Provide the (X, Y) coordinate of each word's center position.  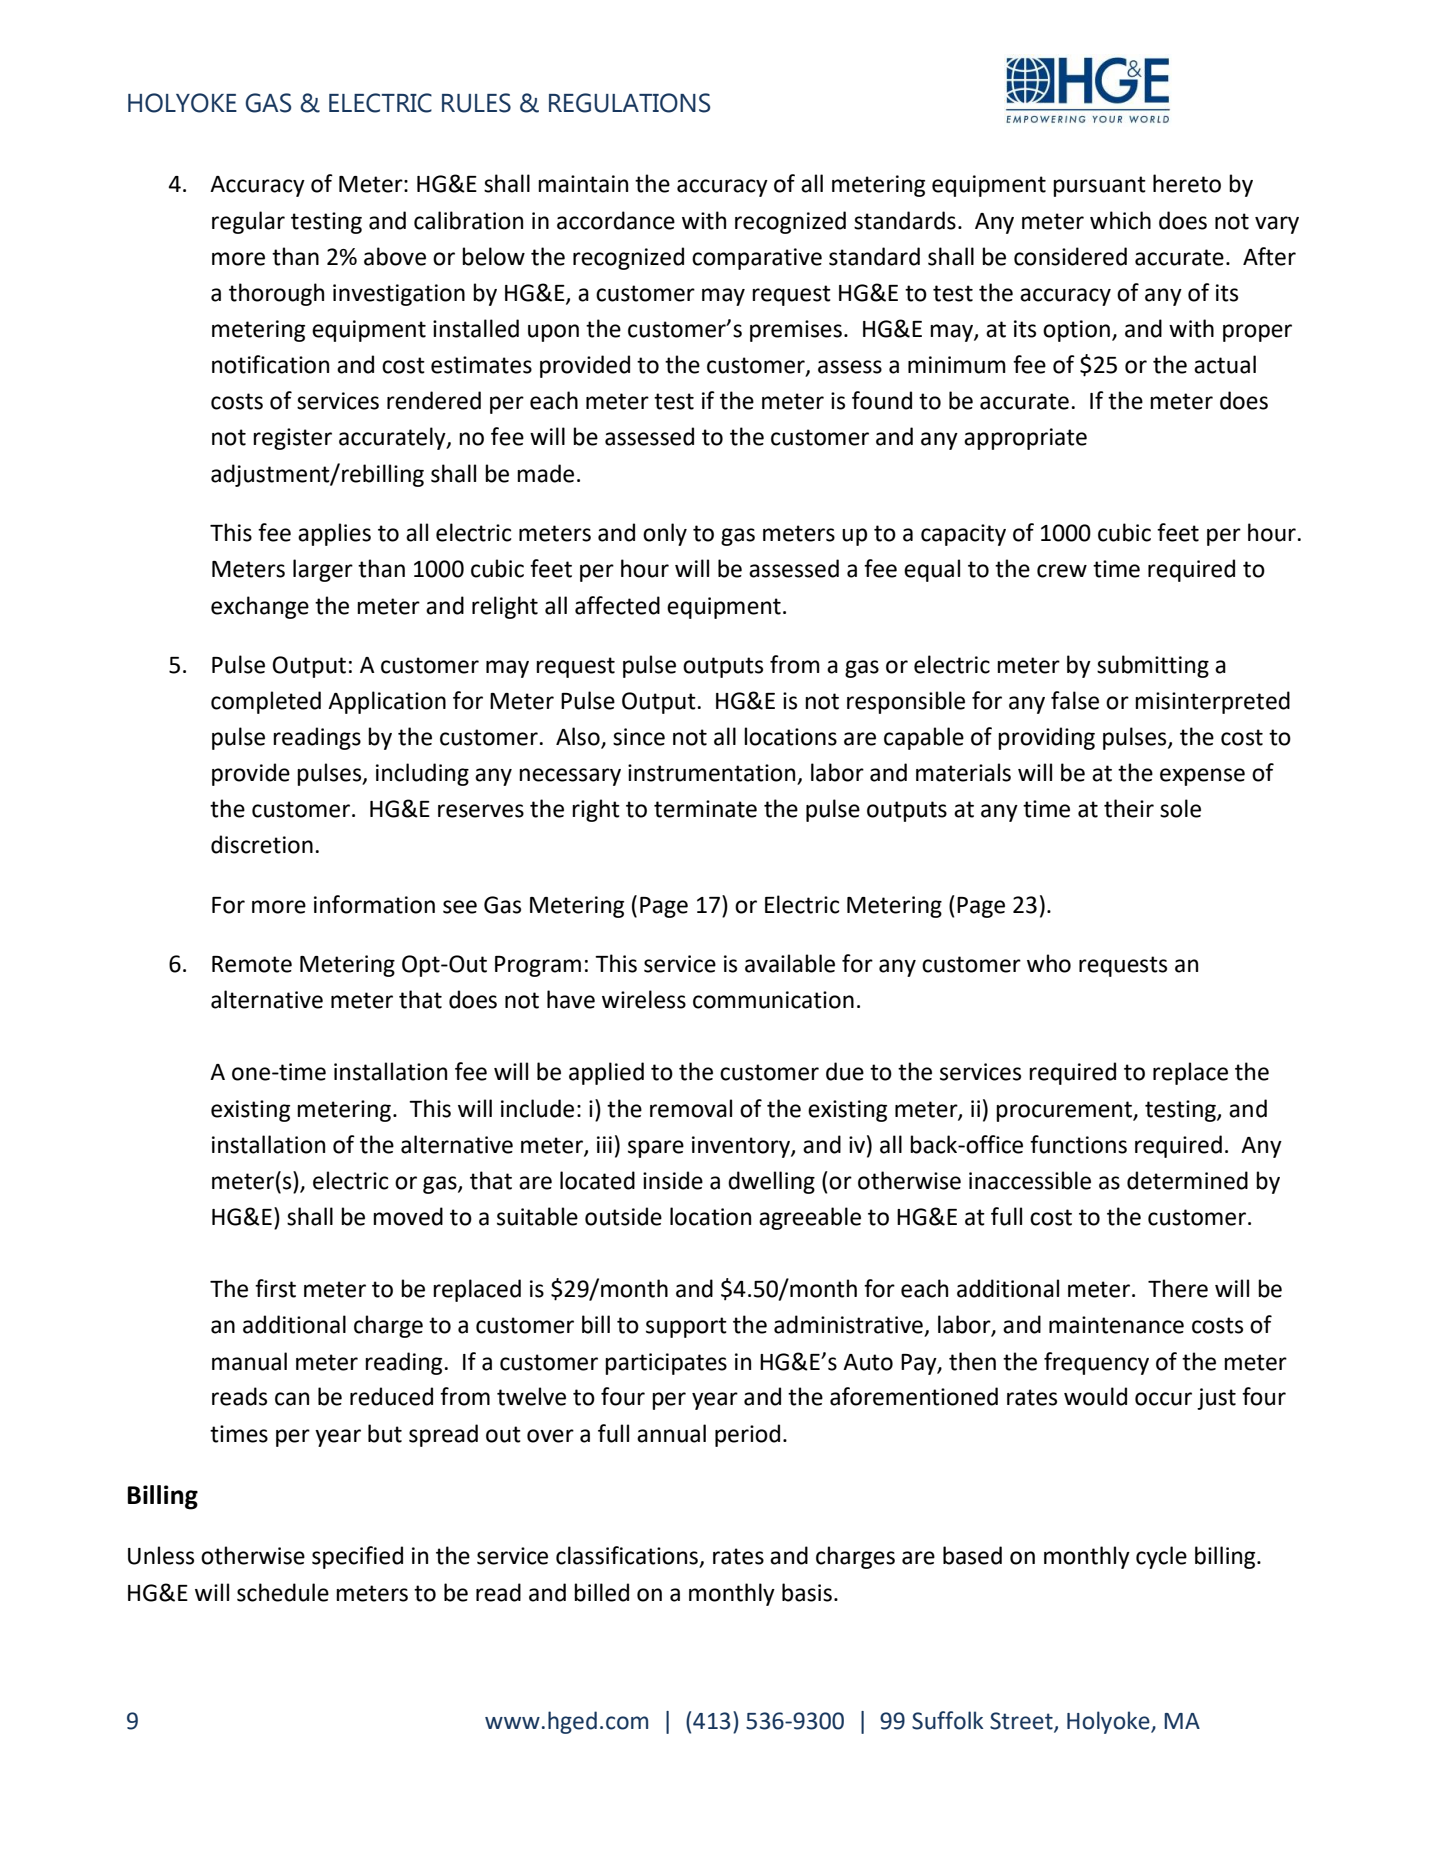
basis (807, 1592)
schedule (283, 1592)
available (790, 963)
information (374, 904)
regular (248, 222)
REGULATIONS (629, 103)
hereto (1187, 183)
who (1049, 963)
